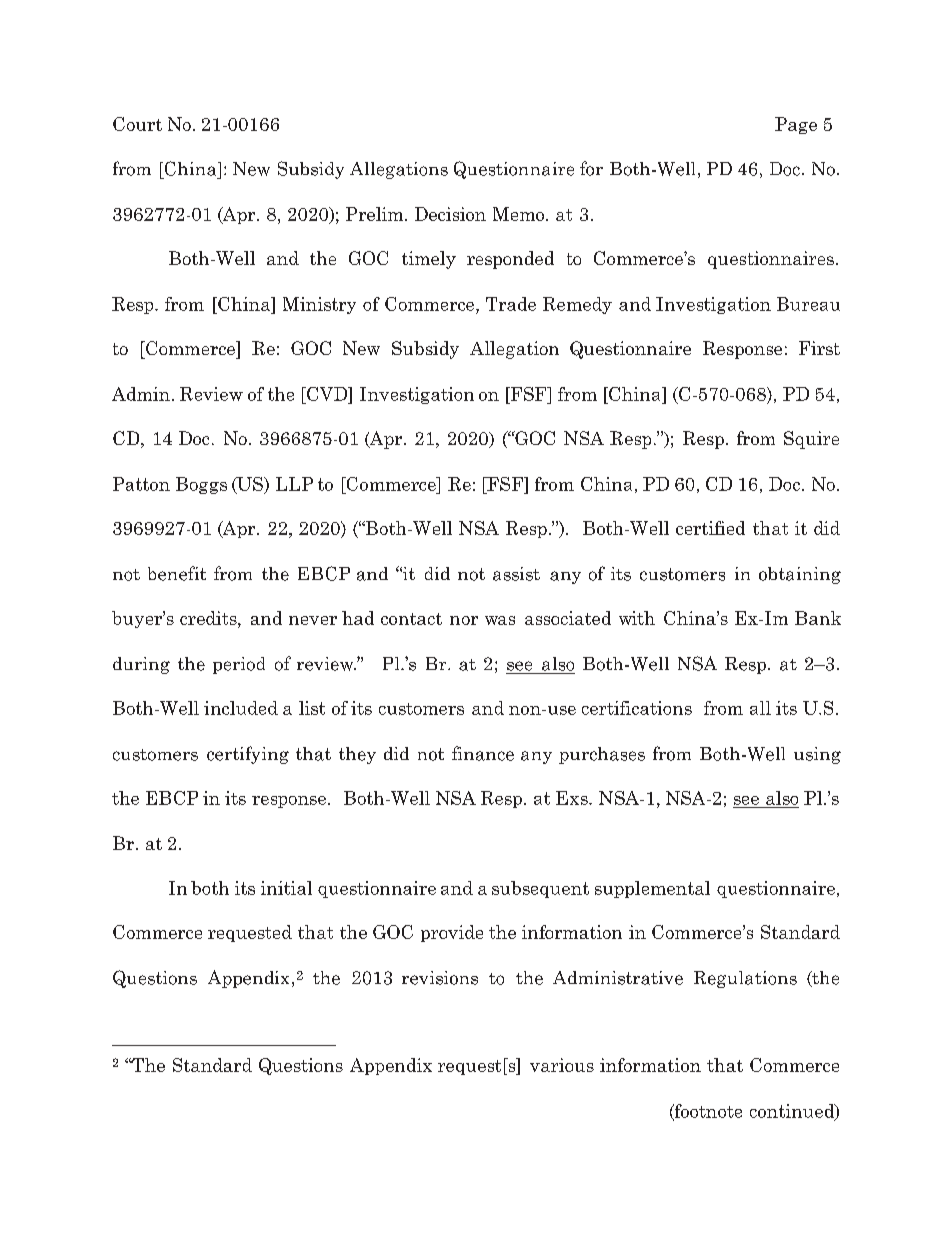 This screenshot has height=1233, width=952. Describe the element at coordinates (137, 124) in the screenshot. I see `Court` at that location.
